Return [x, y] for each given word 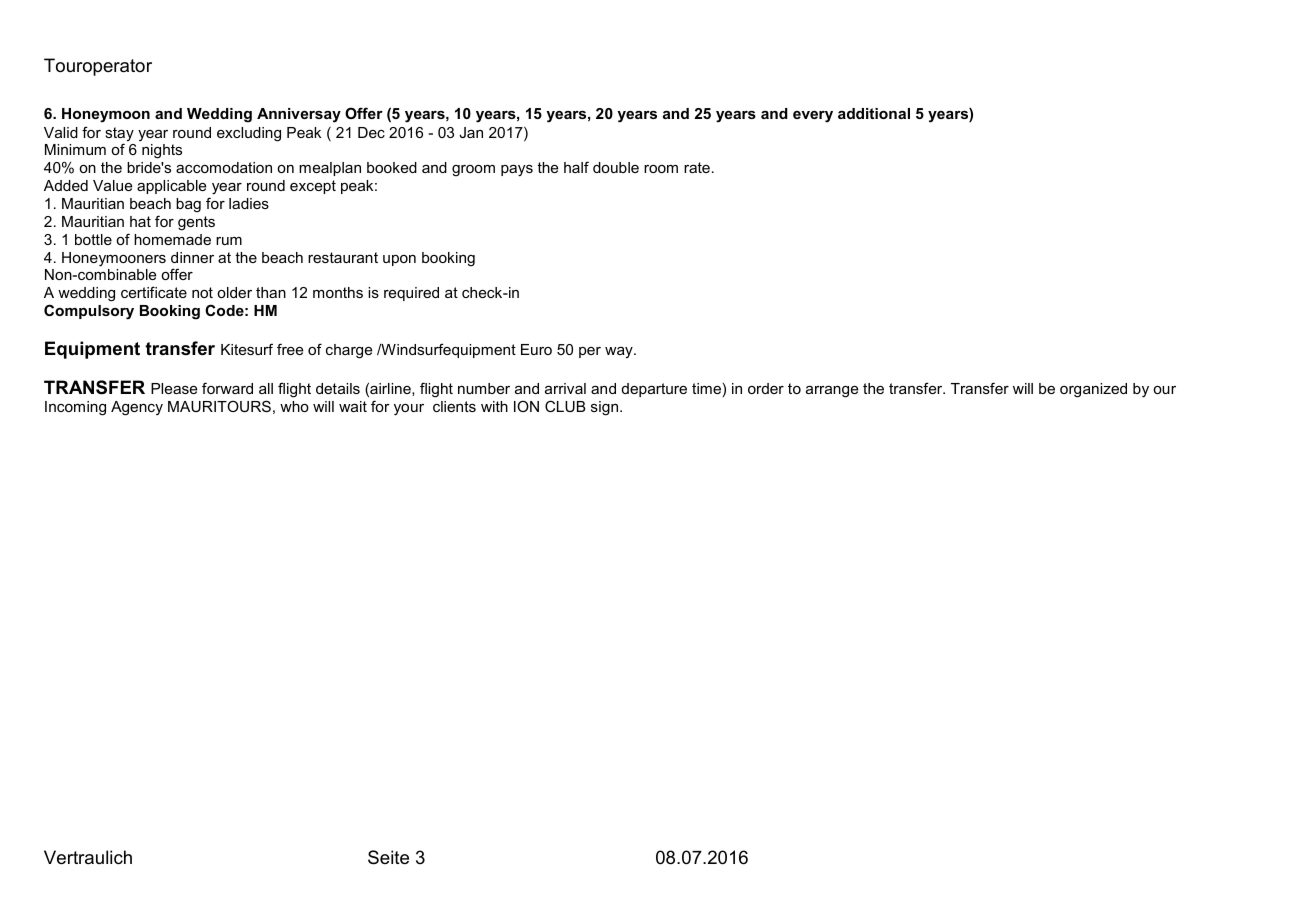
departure [654, 390]
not [202, 292]
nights [162, 151]
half [576, 167]
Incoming [75, 408]
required [411, 294]
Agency [137, 408]
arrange [832, 392]
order [766, 388]
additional [874, 113]
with [494, 406]
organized [1093, 390]
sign [606, 408]
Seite [388, 857]
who [294, 406]
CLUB [565, 406]
